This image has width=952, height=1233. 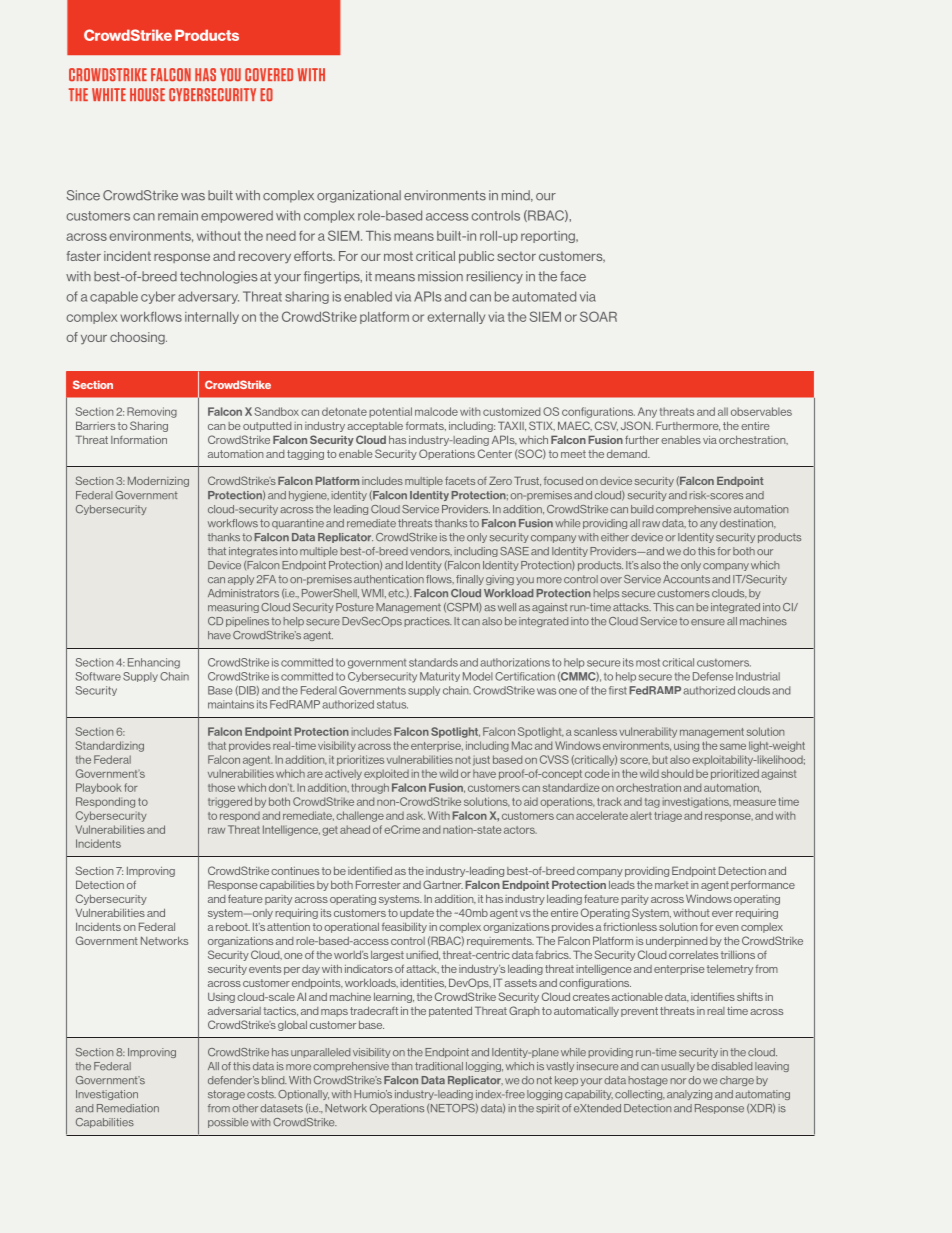 What do you see at coordinates (549, 237) in the image?
I see `reporting` at bounding box center [549, 237].
